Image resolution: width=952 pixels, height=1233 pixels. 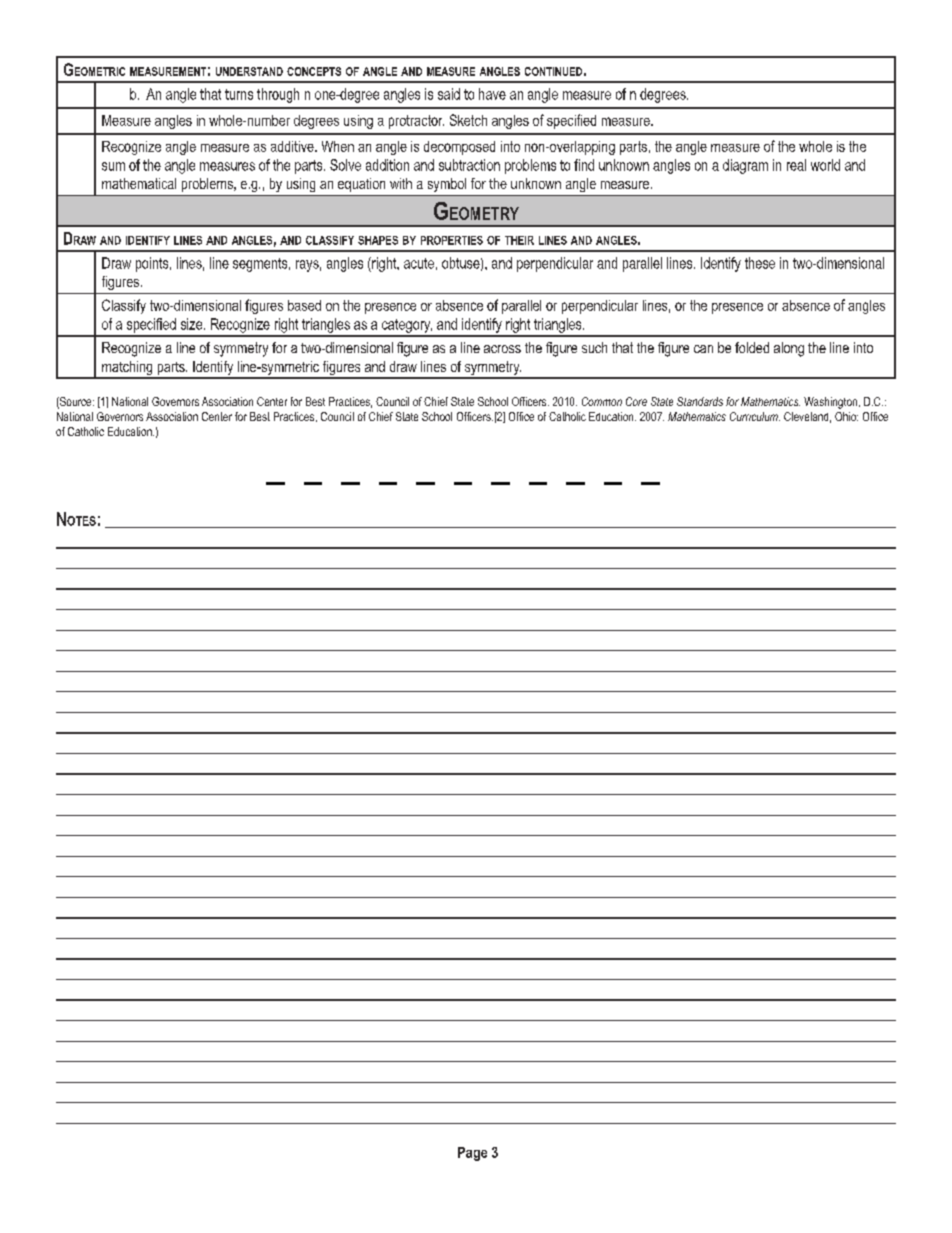 I want to click on Page, so click(x=472, y=1154).
